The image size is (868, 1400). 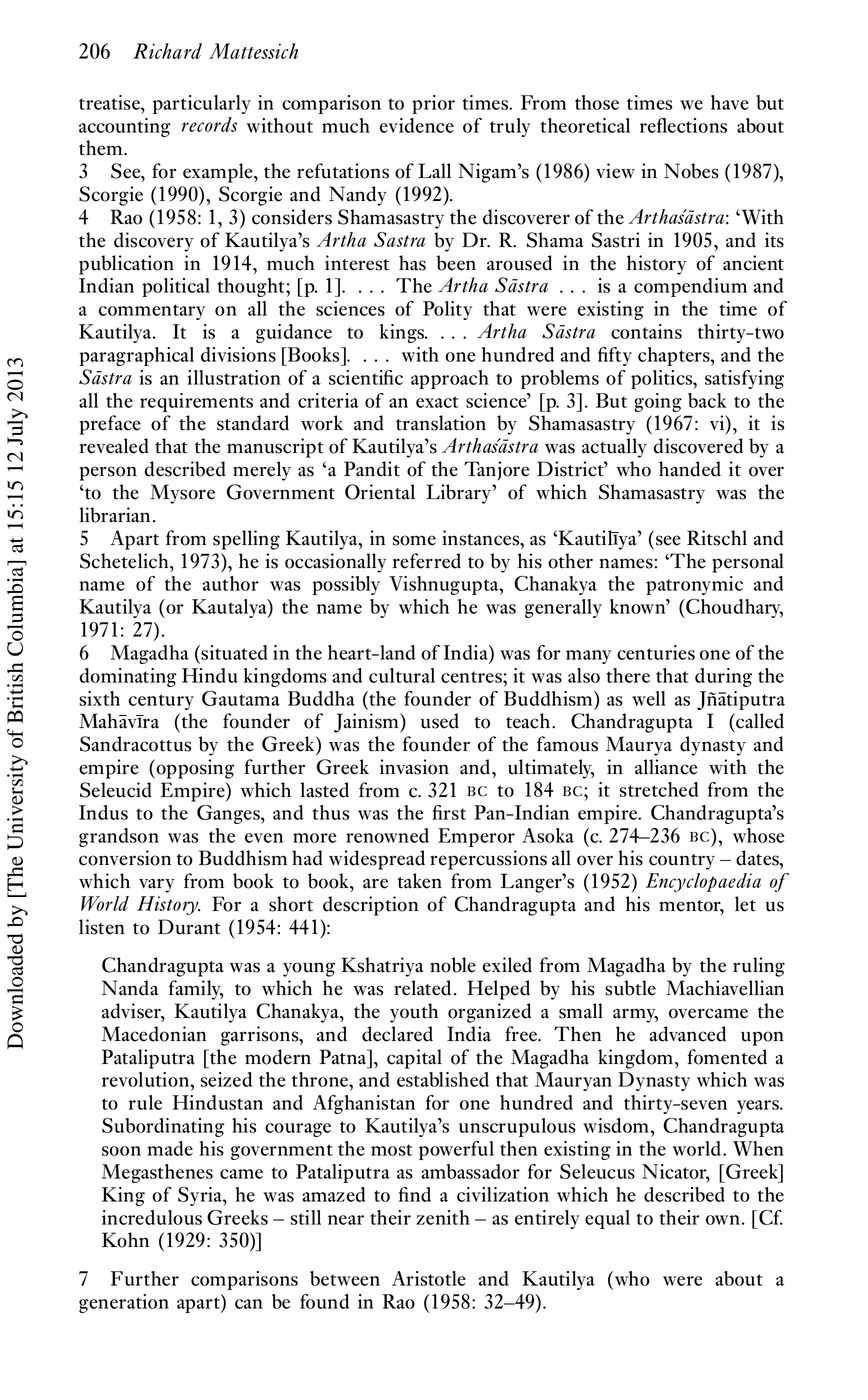 I want to click on Seleucid, so click(x=116, y=790).
